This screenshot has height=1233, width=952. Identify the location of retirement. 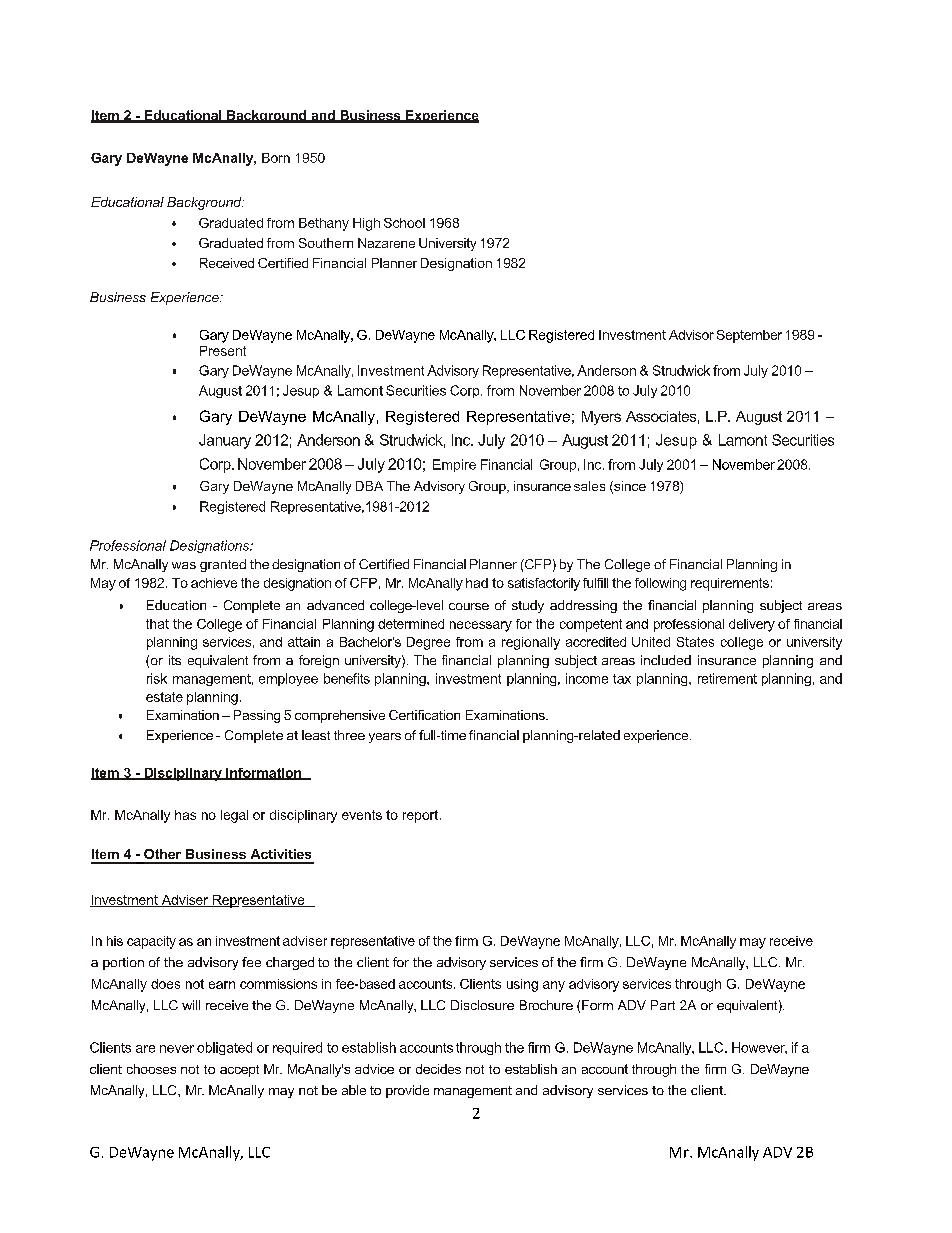
(727, 678).
